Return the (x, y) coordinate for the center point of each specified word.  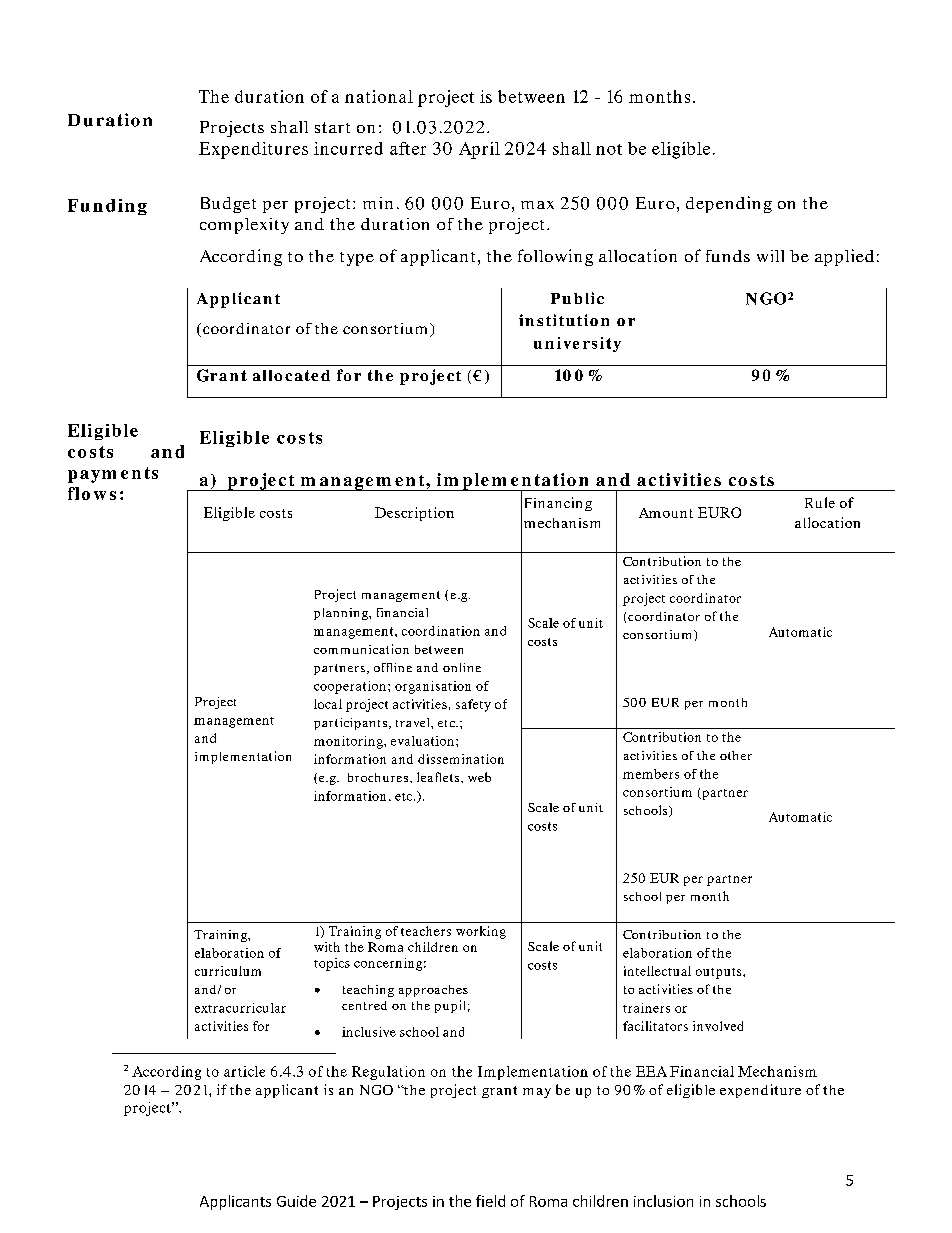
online (462, 667)
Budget (228, 205)
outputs (720, 973)
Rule (820, 502)
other (736, 755)
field (490, 1201)
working (481, 932)
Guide (296, 1201)
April (479, 150)
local (328, 704)
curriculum (228, 971)
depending (729, 204)
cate (301, 375)
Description (414, 514)
